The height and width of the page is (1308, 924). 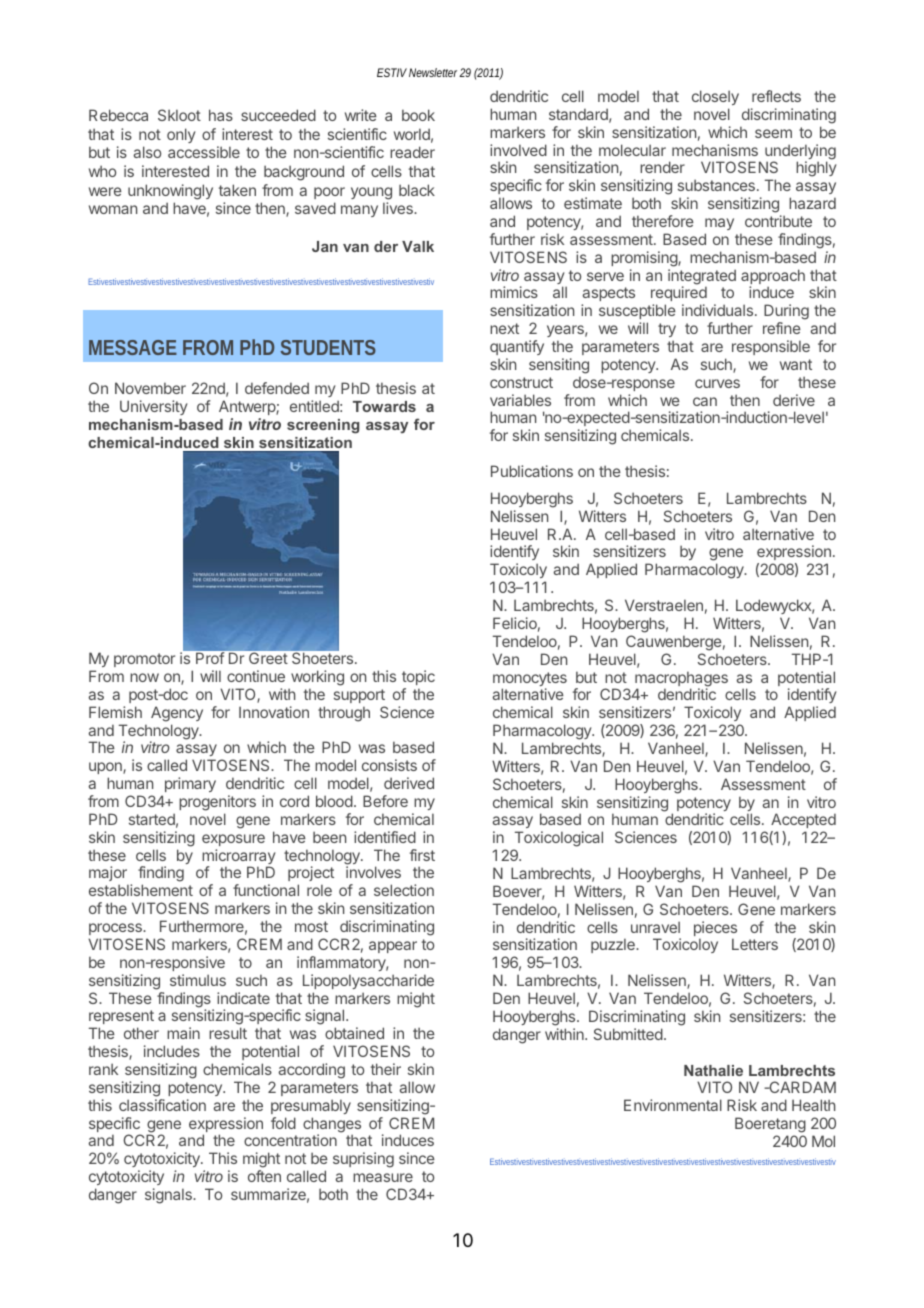 What do you see at coordinates (673, 1105) in the page?
I see `Environmental` at bounding box center [673, 1105].
